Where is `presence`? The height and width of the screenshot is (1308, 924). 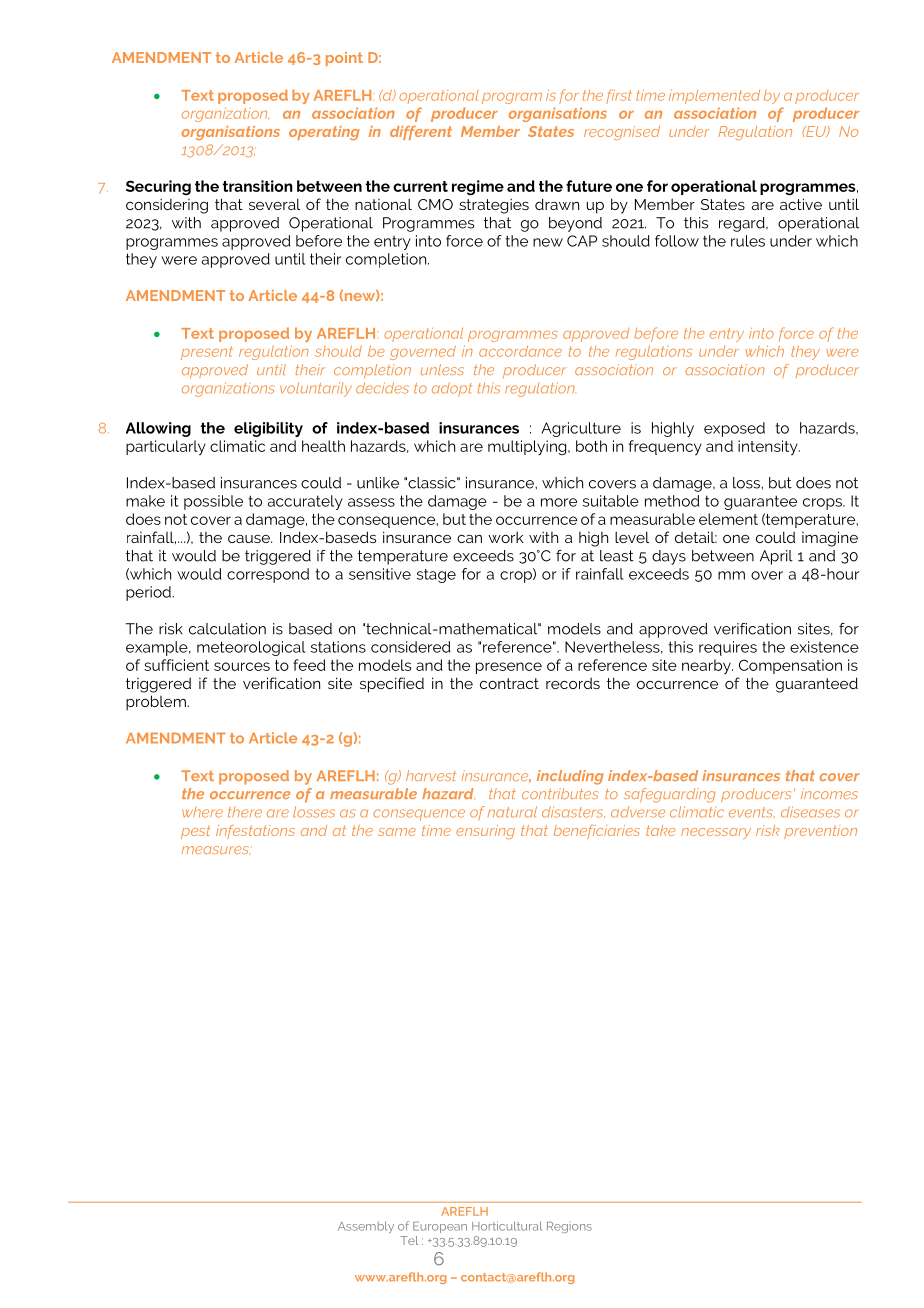
presence is located at coordinates (509, 668).
